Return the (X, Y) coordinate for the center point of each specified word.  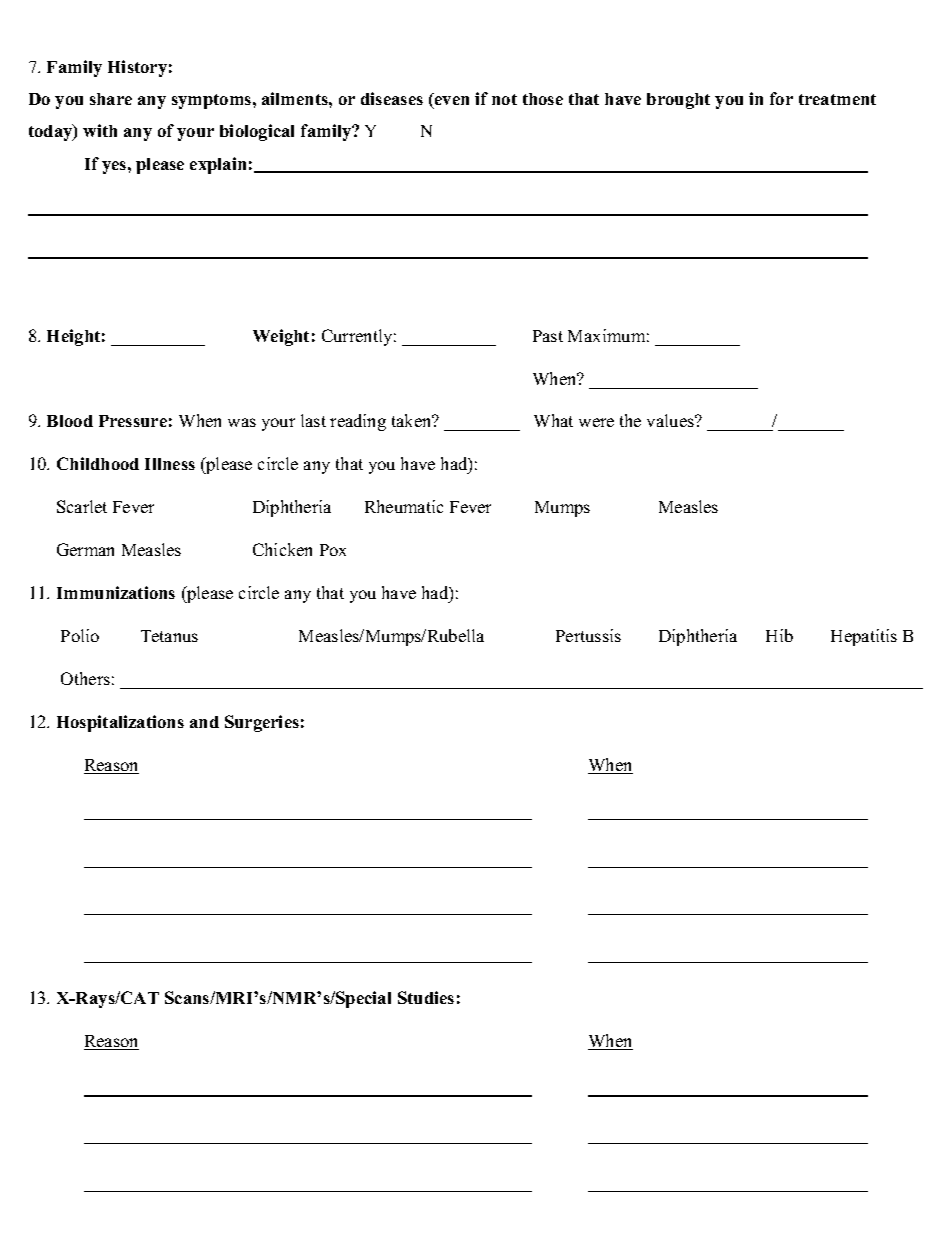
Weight (281, 337)
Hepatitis (864, 637)
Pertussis (588, 635)
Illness (170, 464)
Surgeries (262, 723)
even (452, 100)
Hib (779, 635)
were (596, 422)
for (781, 98)
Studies (426, 997)
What (553, 420)
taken (413, 420)
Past (548, 336)
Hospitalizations (120, 723)
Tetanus (169, 636)
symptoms (213, 101)
